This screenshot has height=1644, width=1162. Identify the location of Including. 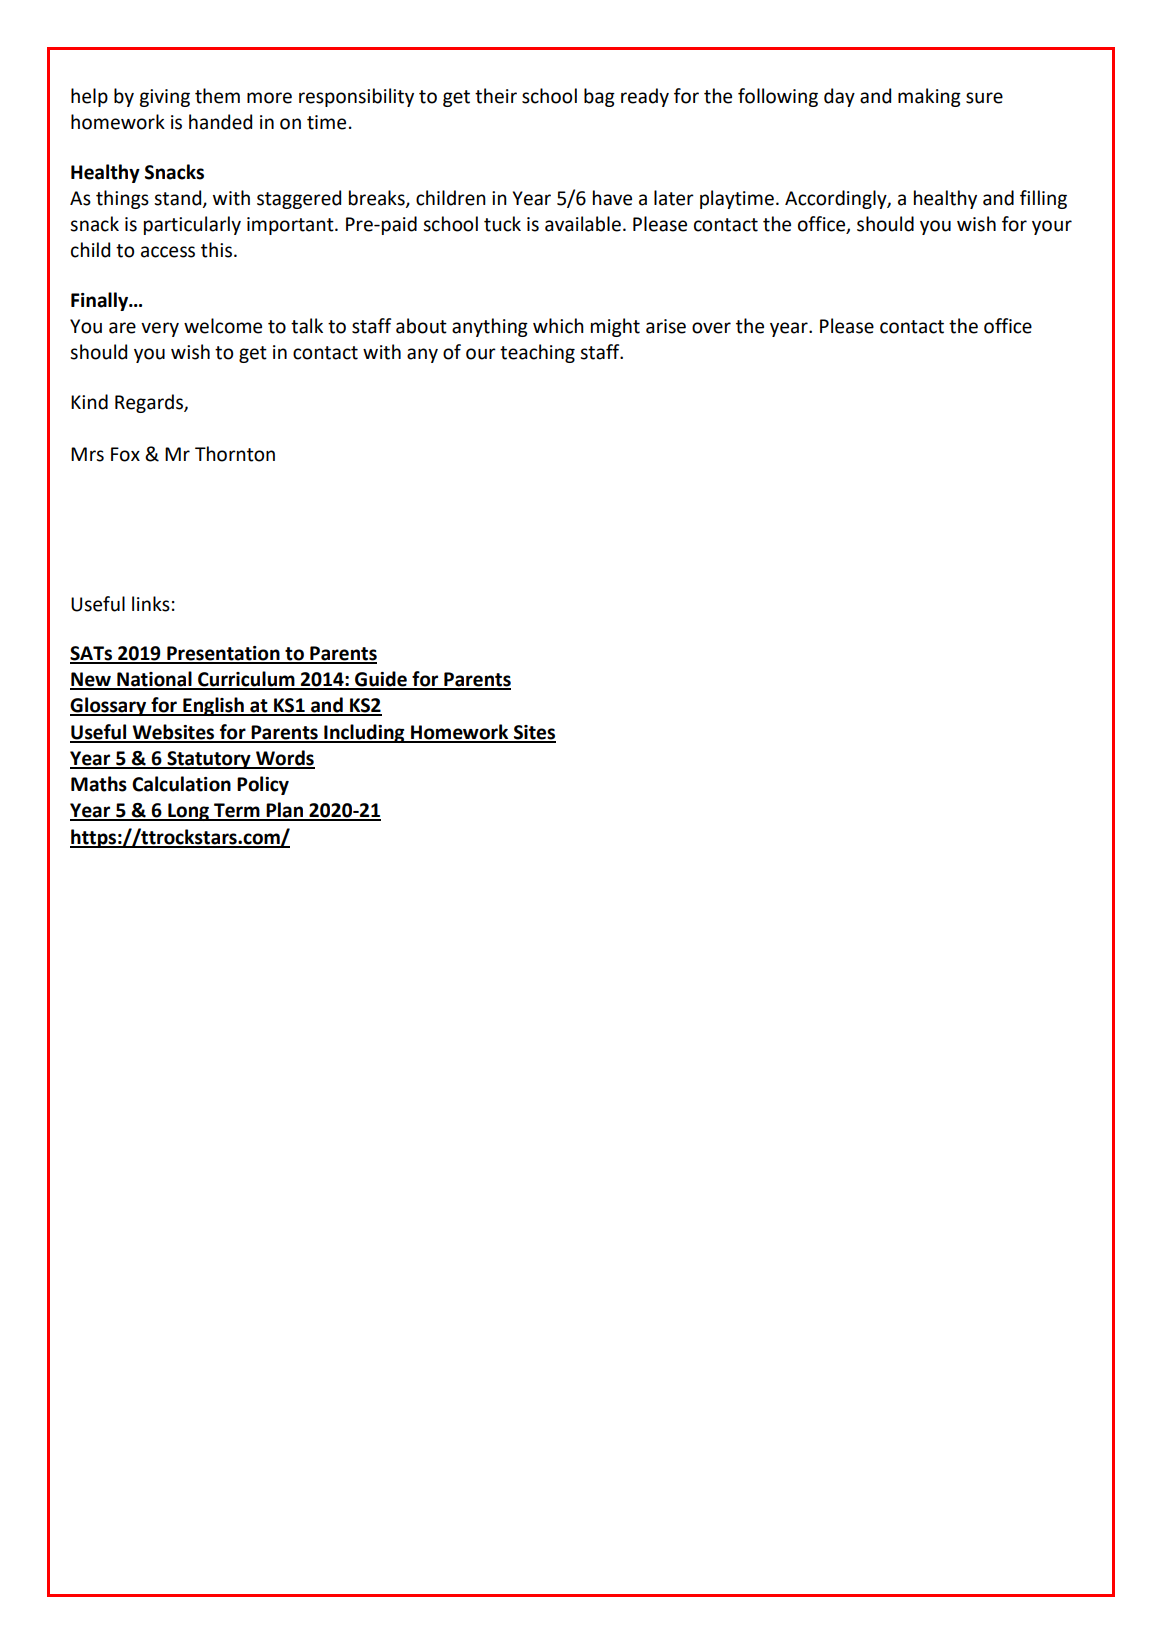
(364, 733).
